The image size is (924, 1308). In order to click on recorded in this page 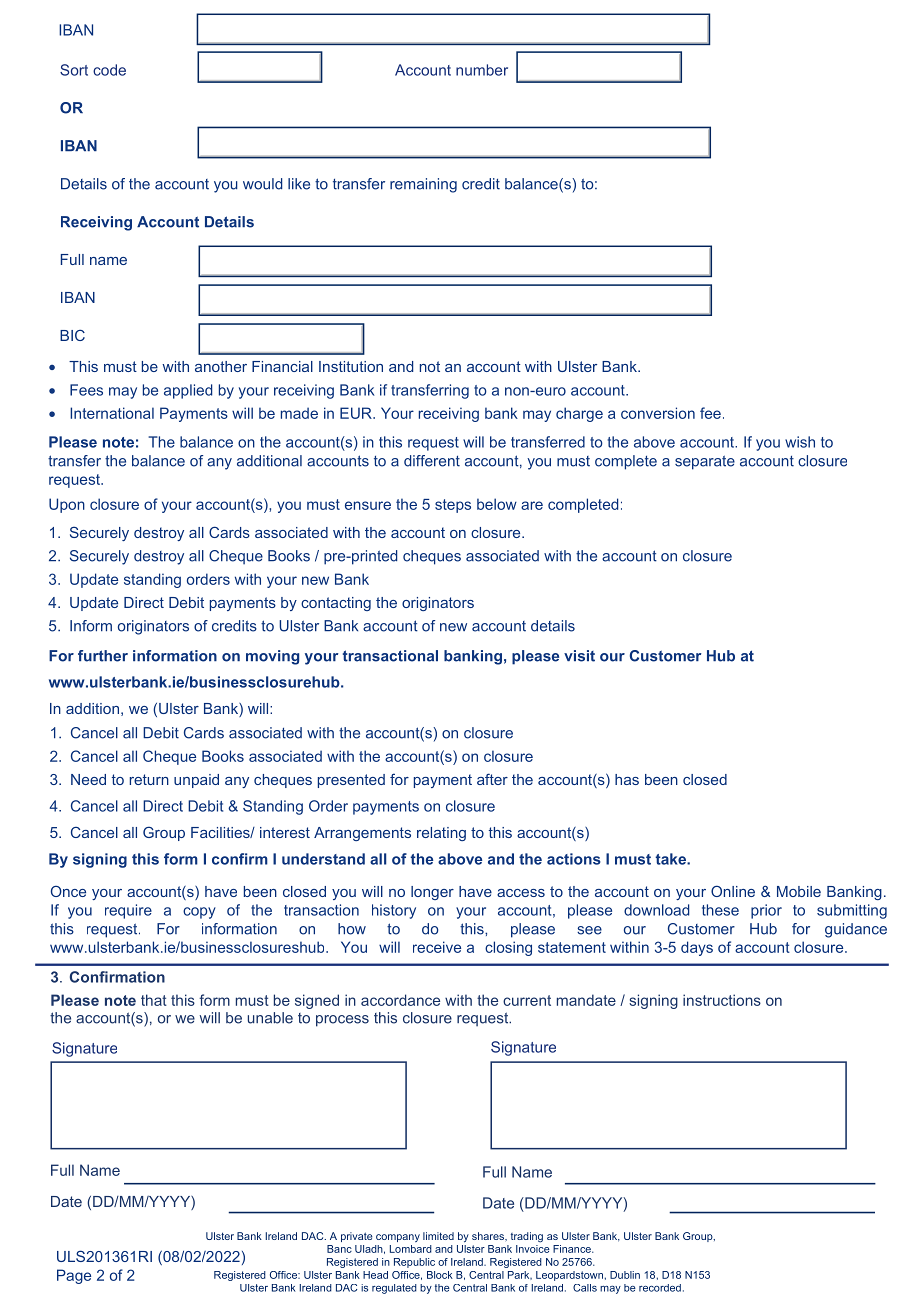, I will do `click(660, 1288)`.
